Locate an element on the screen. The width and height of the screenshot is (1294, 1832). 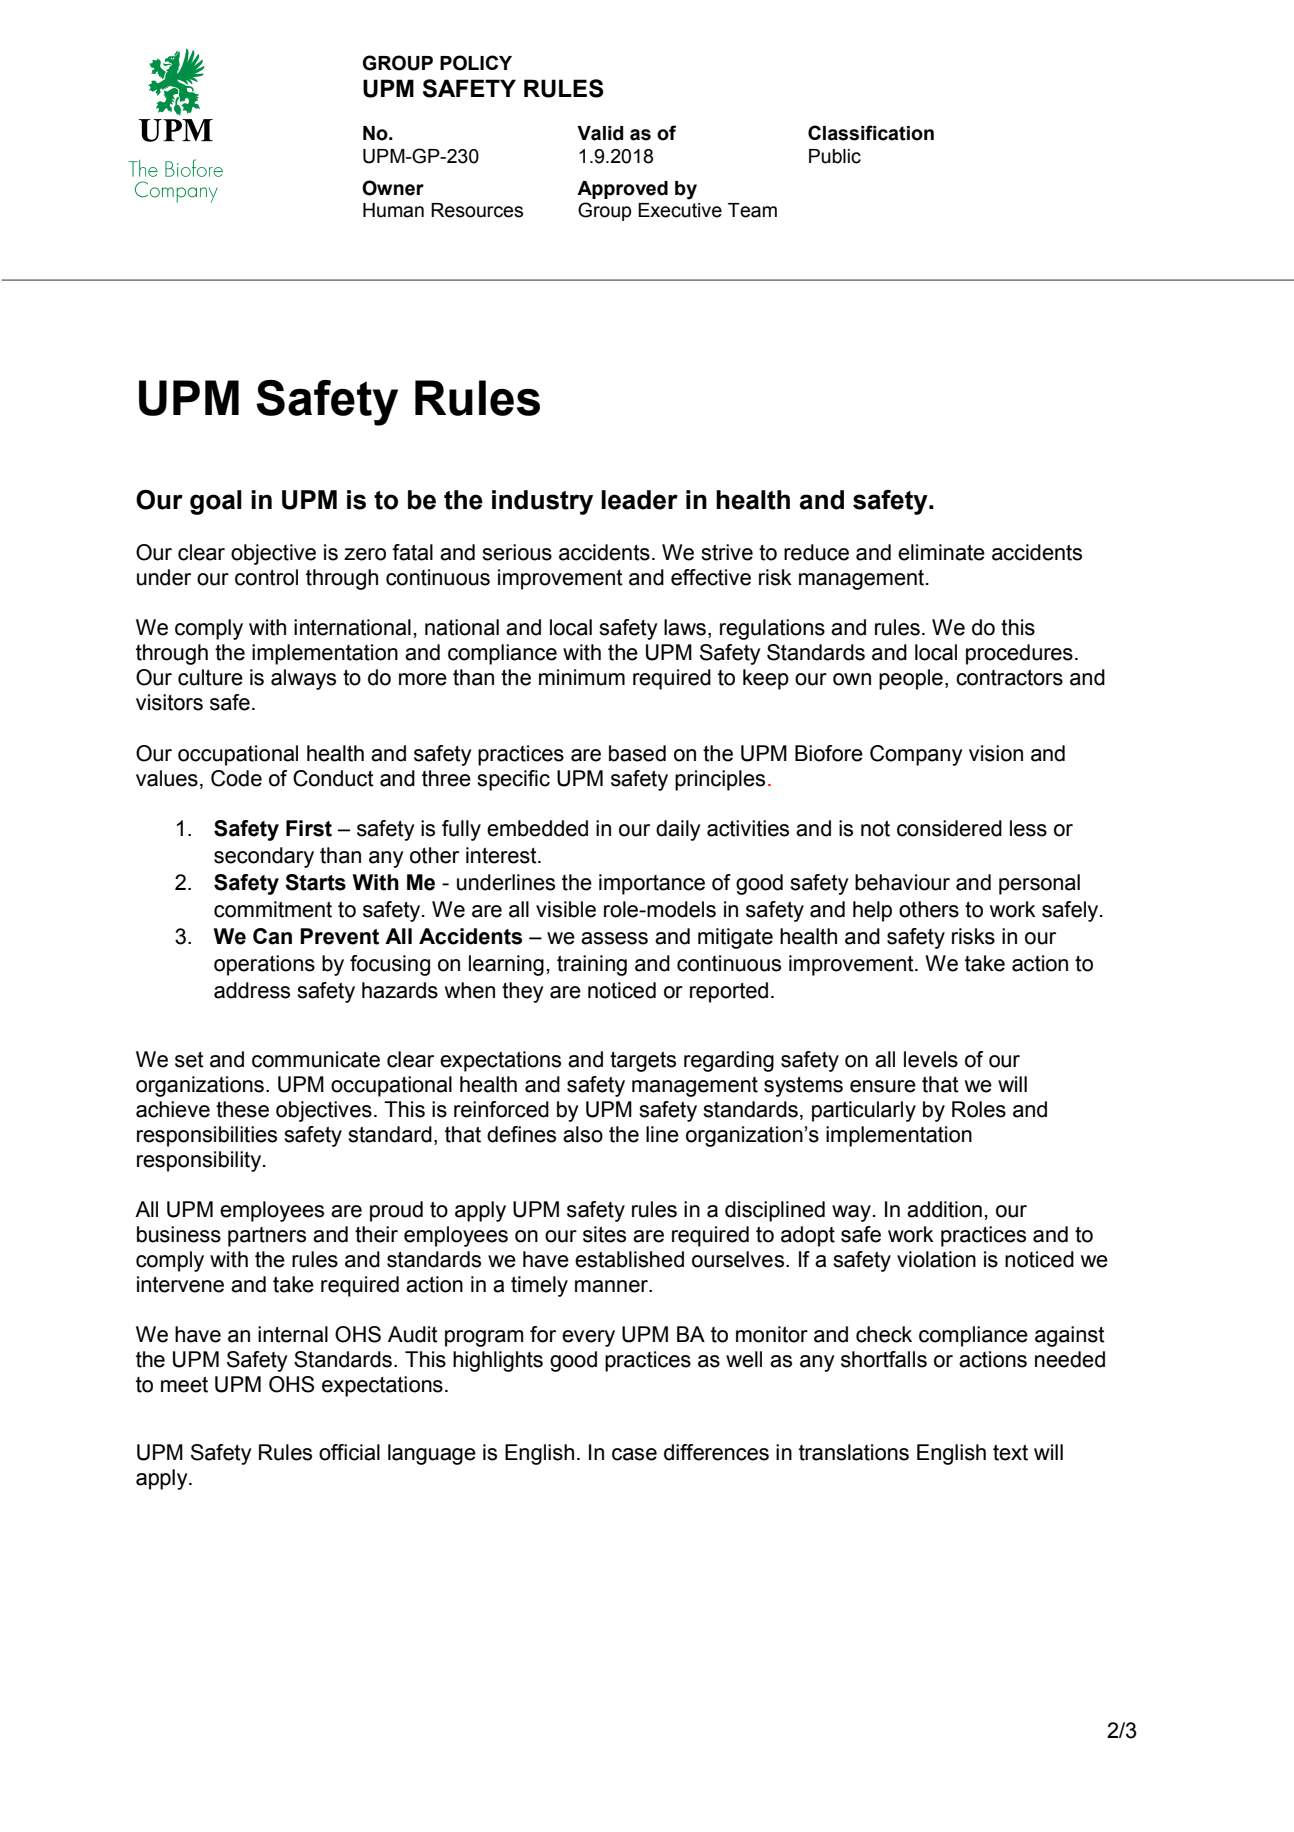
training is located at coordinates (592, 965).
